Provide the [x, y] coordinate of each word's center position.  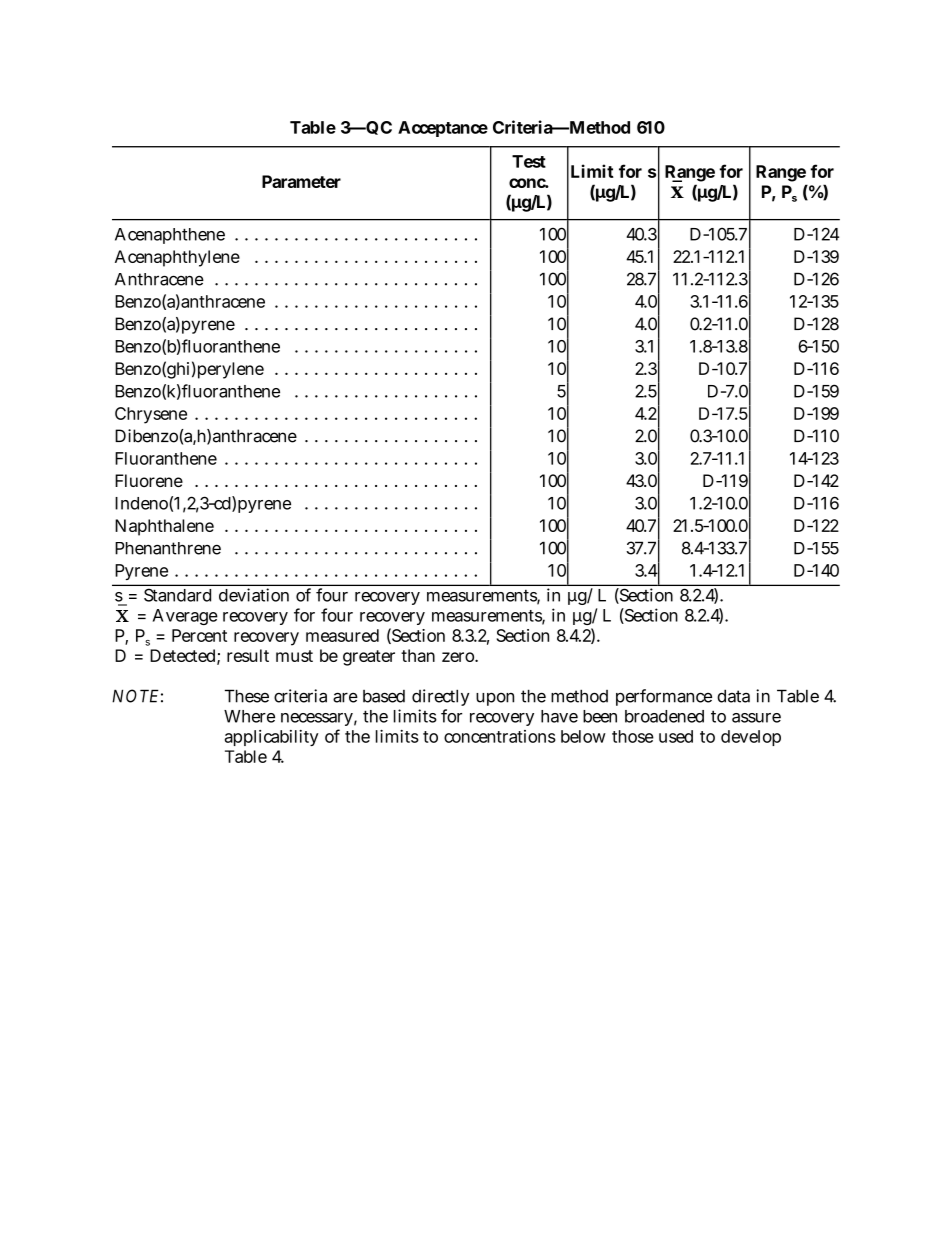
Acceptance [443, 129]
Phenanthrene [168, 548]
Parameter [301, 181]
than [418, 655]
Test [529, 161]
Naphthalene [164, 527]
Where [249, 716]
